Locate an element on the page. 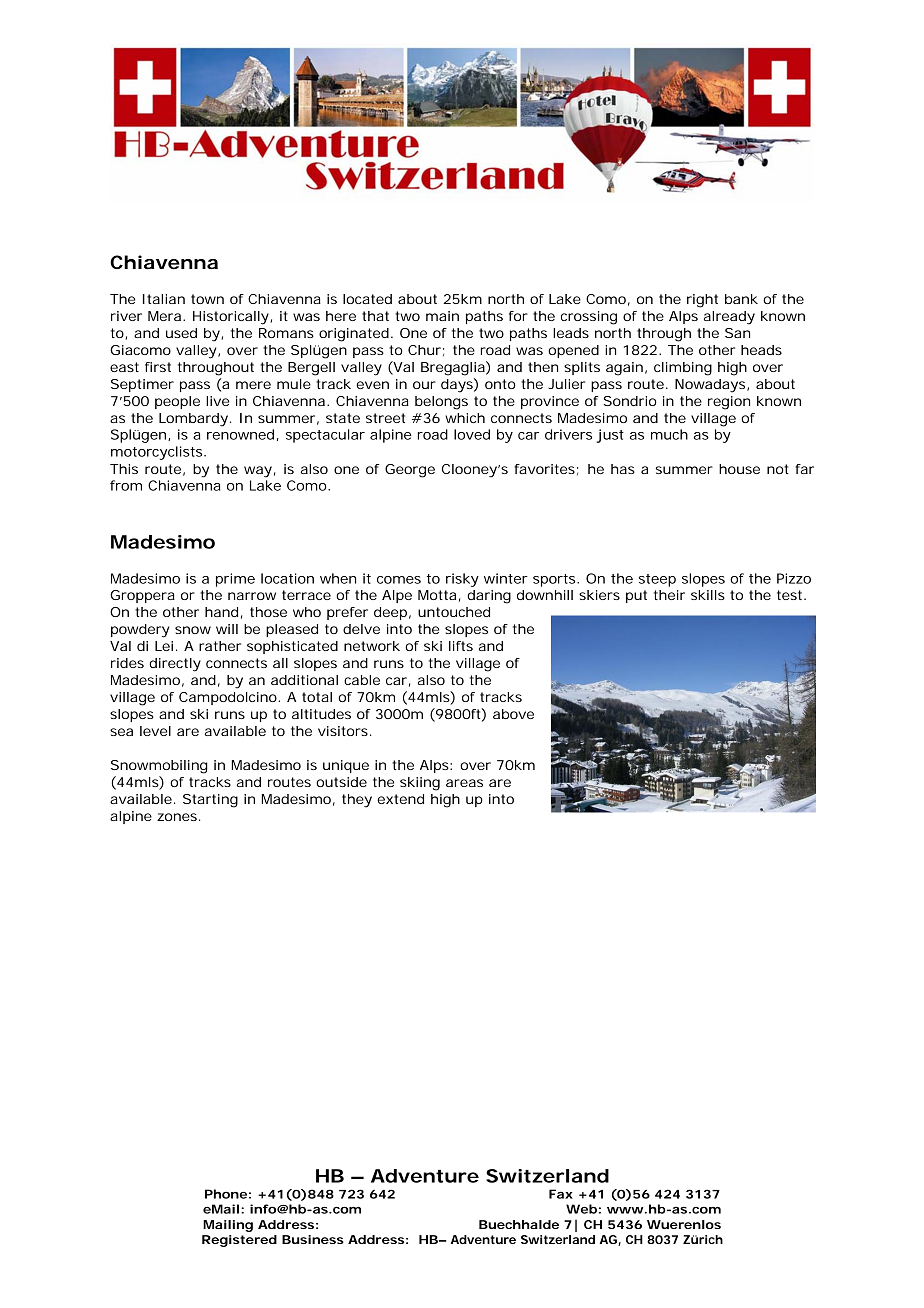 Image resolution: width=924 pixels, height=1308 pixels. areas is located at coordinates (464, 783).
